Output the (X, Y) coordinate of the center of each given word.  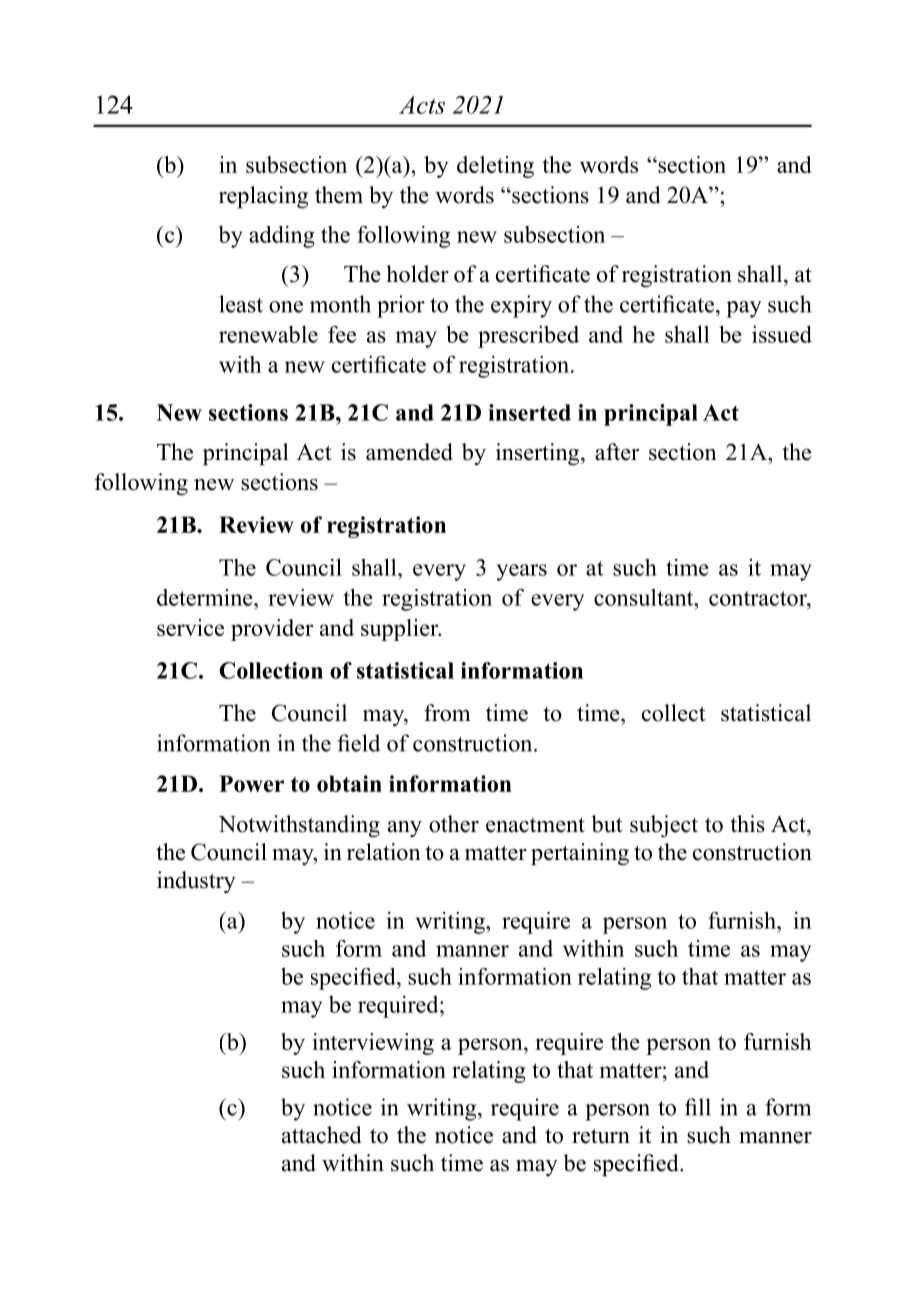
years (521, 572)
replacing (263, 197)
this (747, 824)
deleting (495, 167)
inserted (529, 412)
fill (698, 1107)
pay (743, 309)
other (454, 824)
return (601, 1136)
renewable (268, 334)
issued (782, 334)
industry (196, 882)
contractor (759, 598)
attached (322, 1135)
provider (272, 630)
